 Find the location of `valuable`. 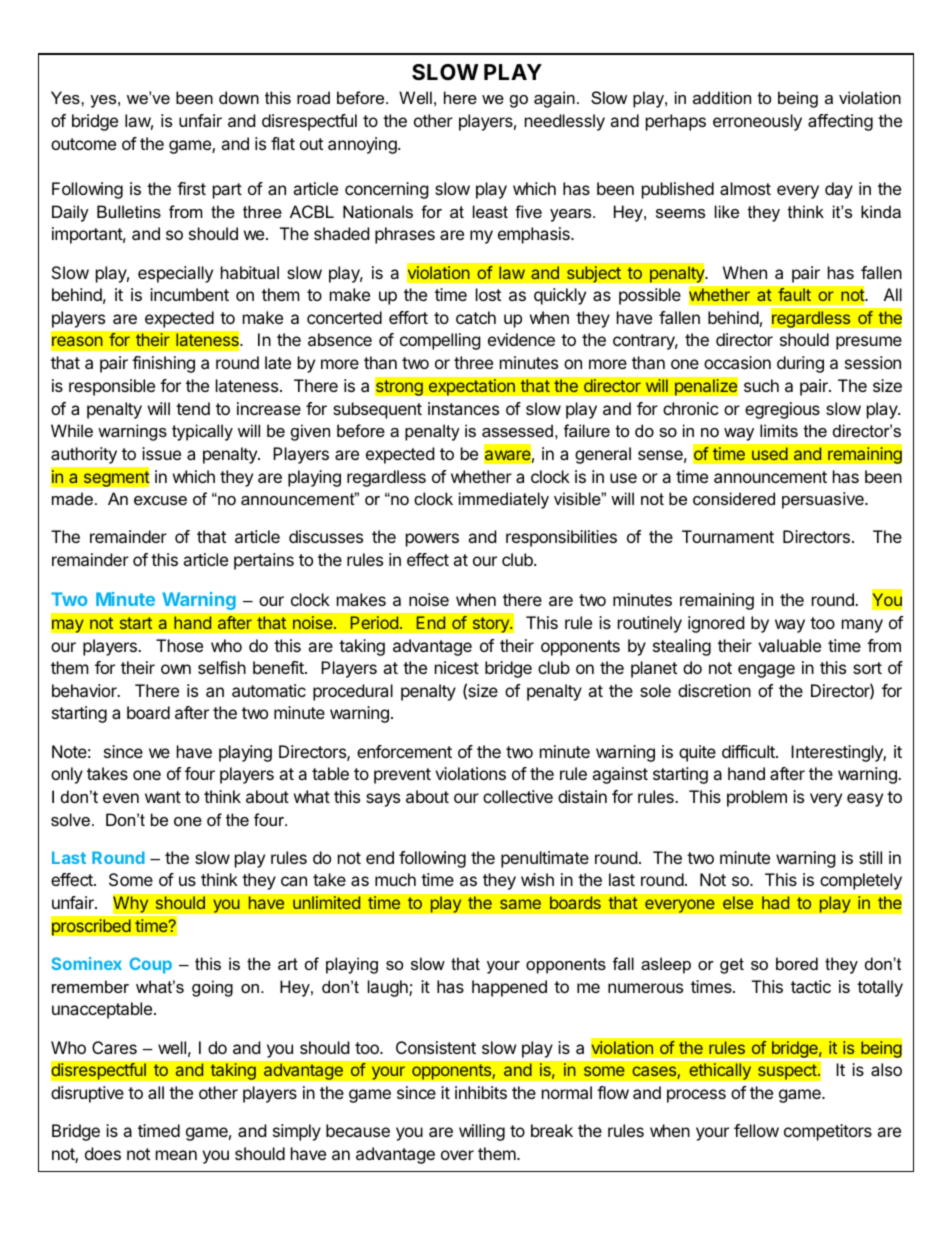

valuable is located at coordinates (789, 645).
